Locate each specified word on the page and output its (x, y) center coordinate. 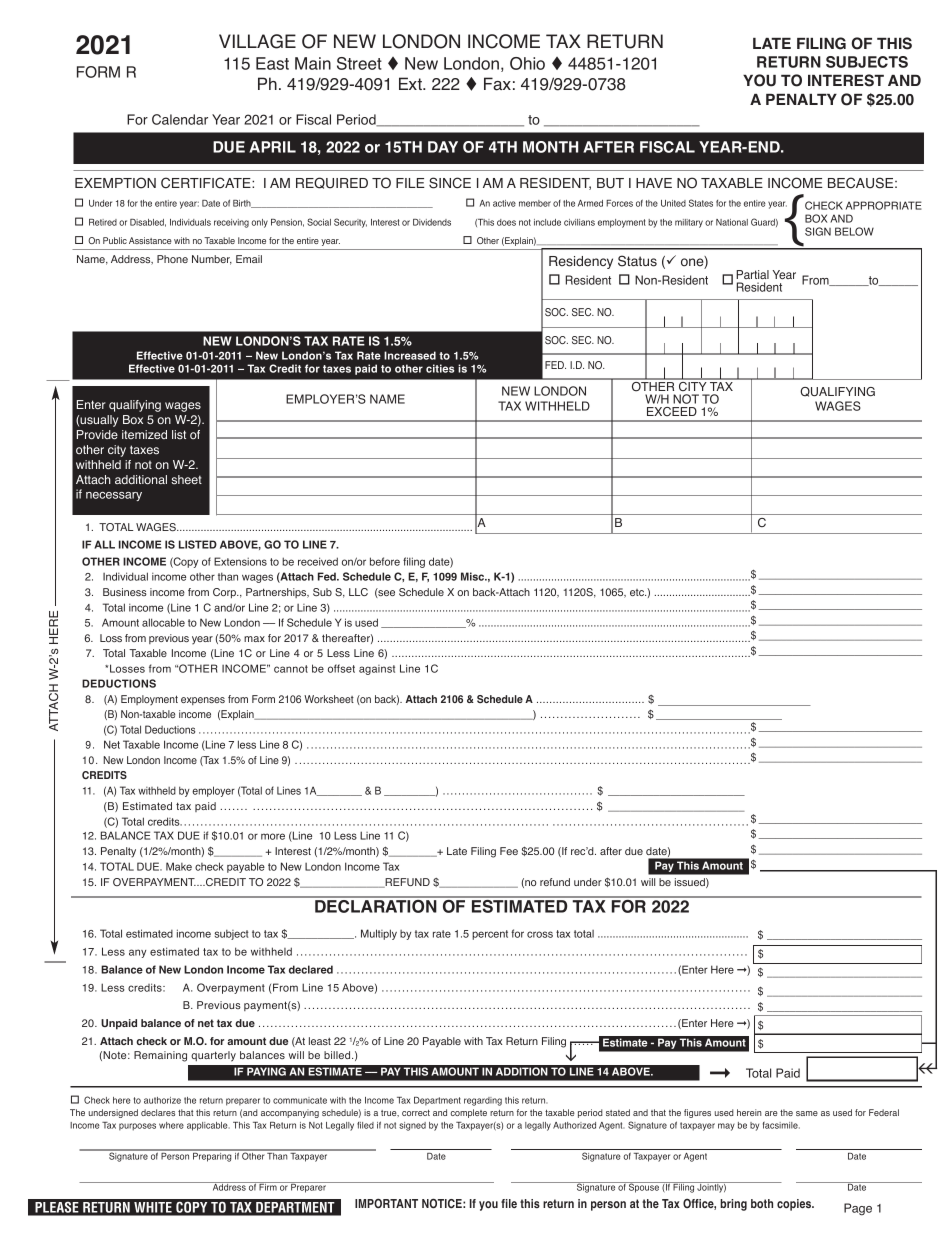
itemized (144, 434)
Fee (509, 851)
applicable (208, 1126)
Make (179, 866)
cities (440, 368)
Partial (752, 274)
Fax (497, 84)
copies (795, 1205)
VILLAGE (257, 41)
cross (540, 934)
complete (468, 1113)
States (701, 203)
